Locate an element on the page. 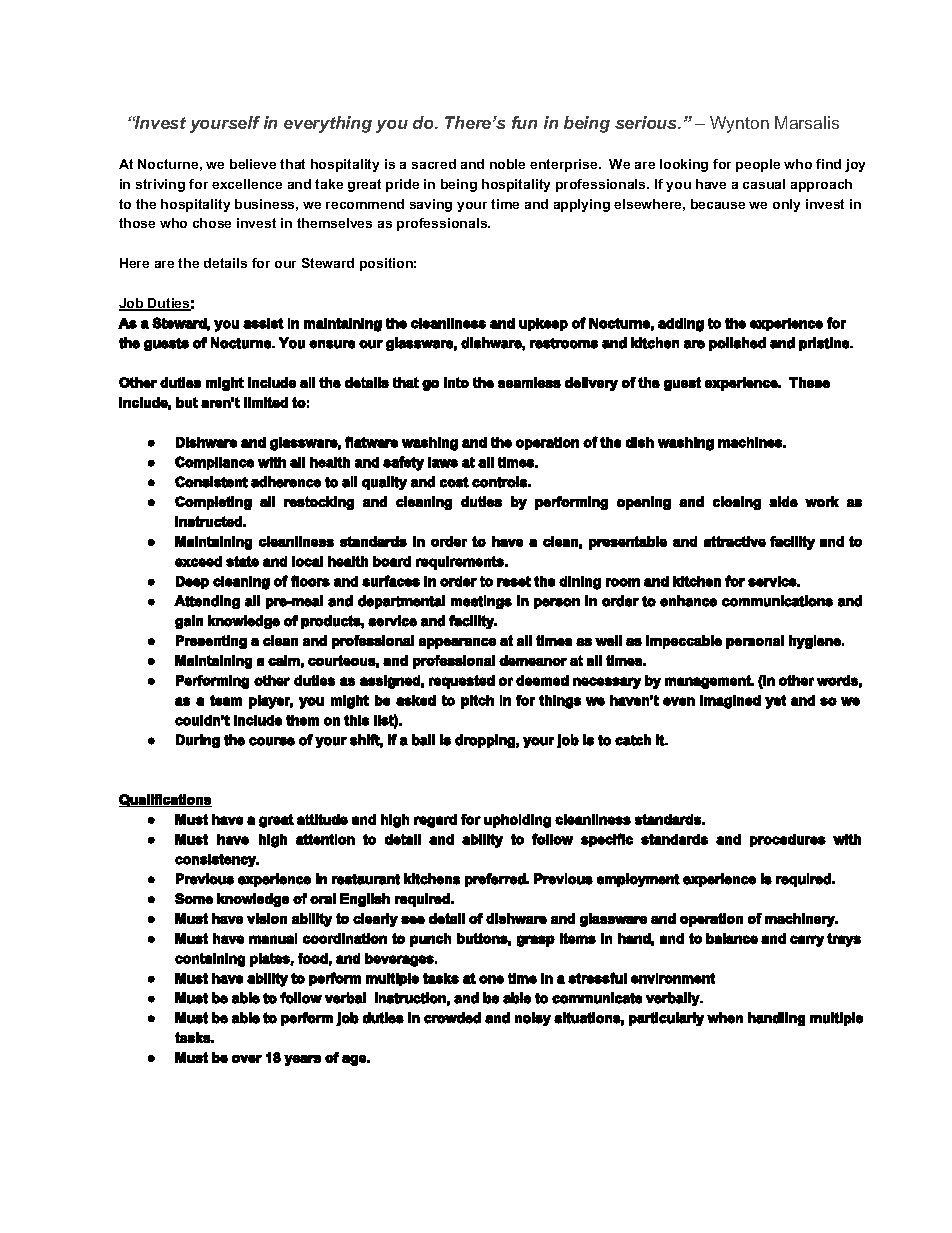  people is located at coordinates (758, 165).
